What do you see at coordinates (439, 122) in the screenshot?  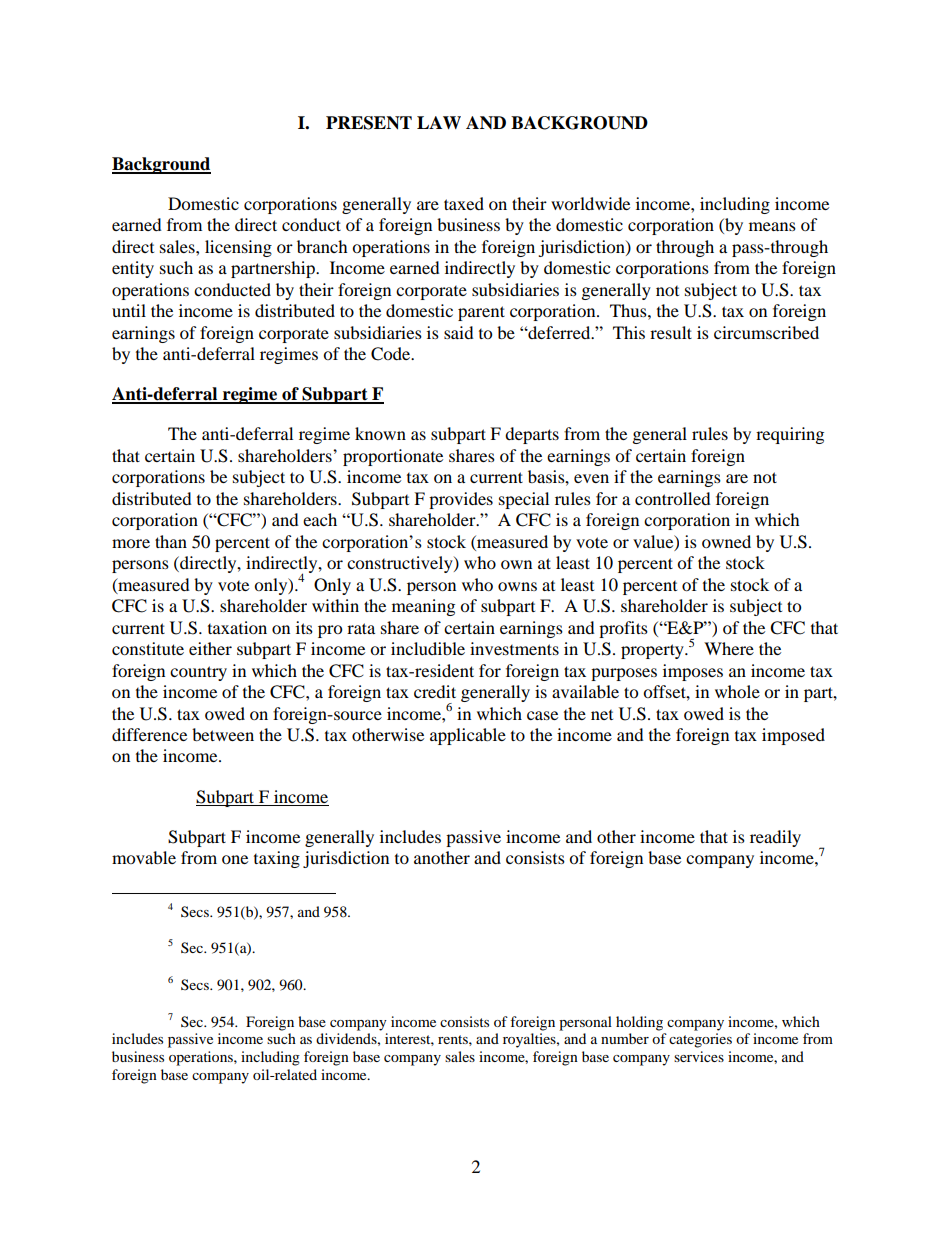 I see `LAW` at bounding box center [439, 122].
